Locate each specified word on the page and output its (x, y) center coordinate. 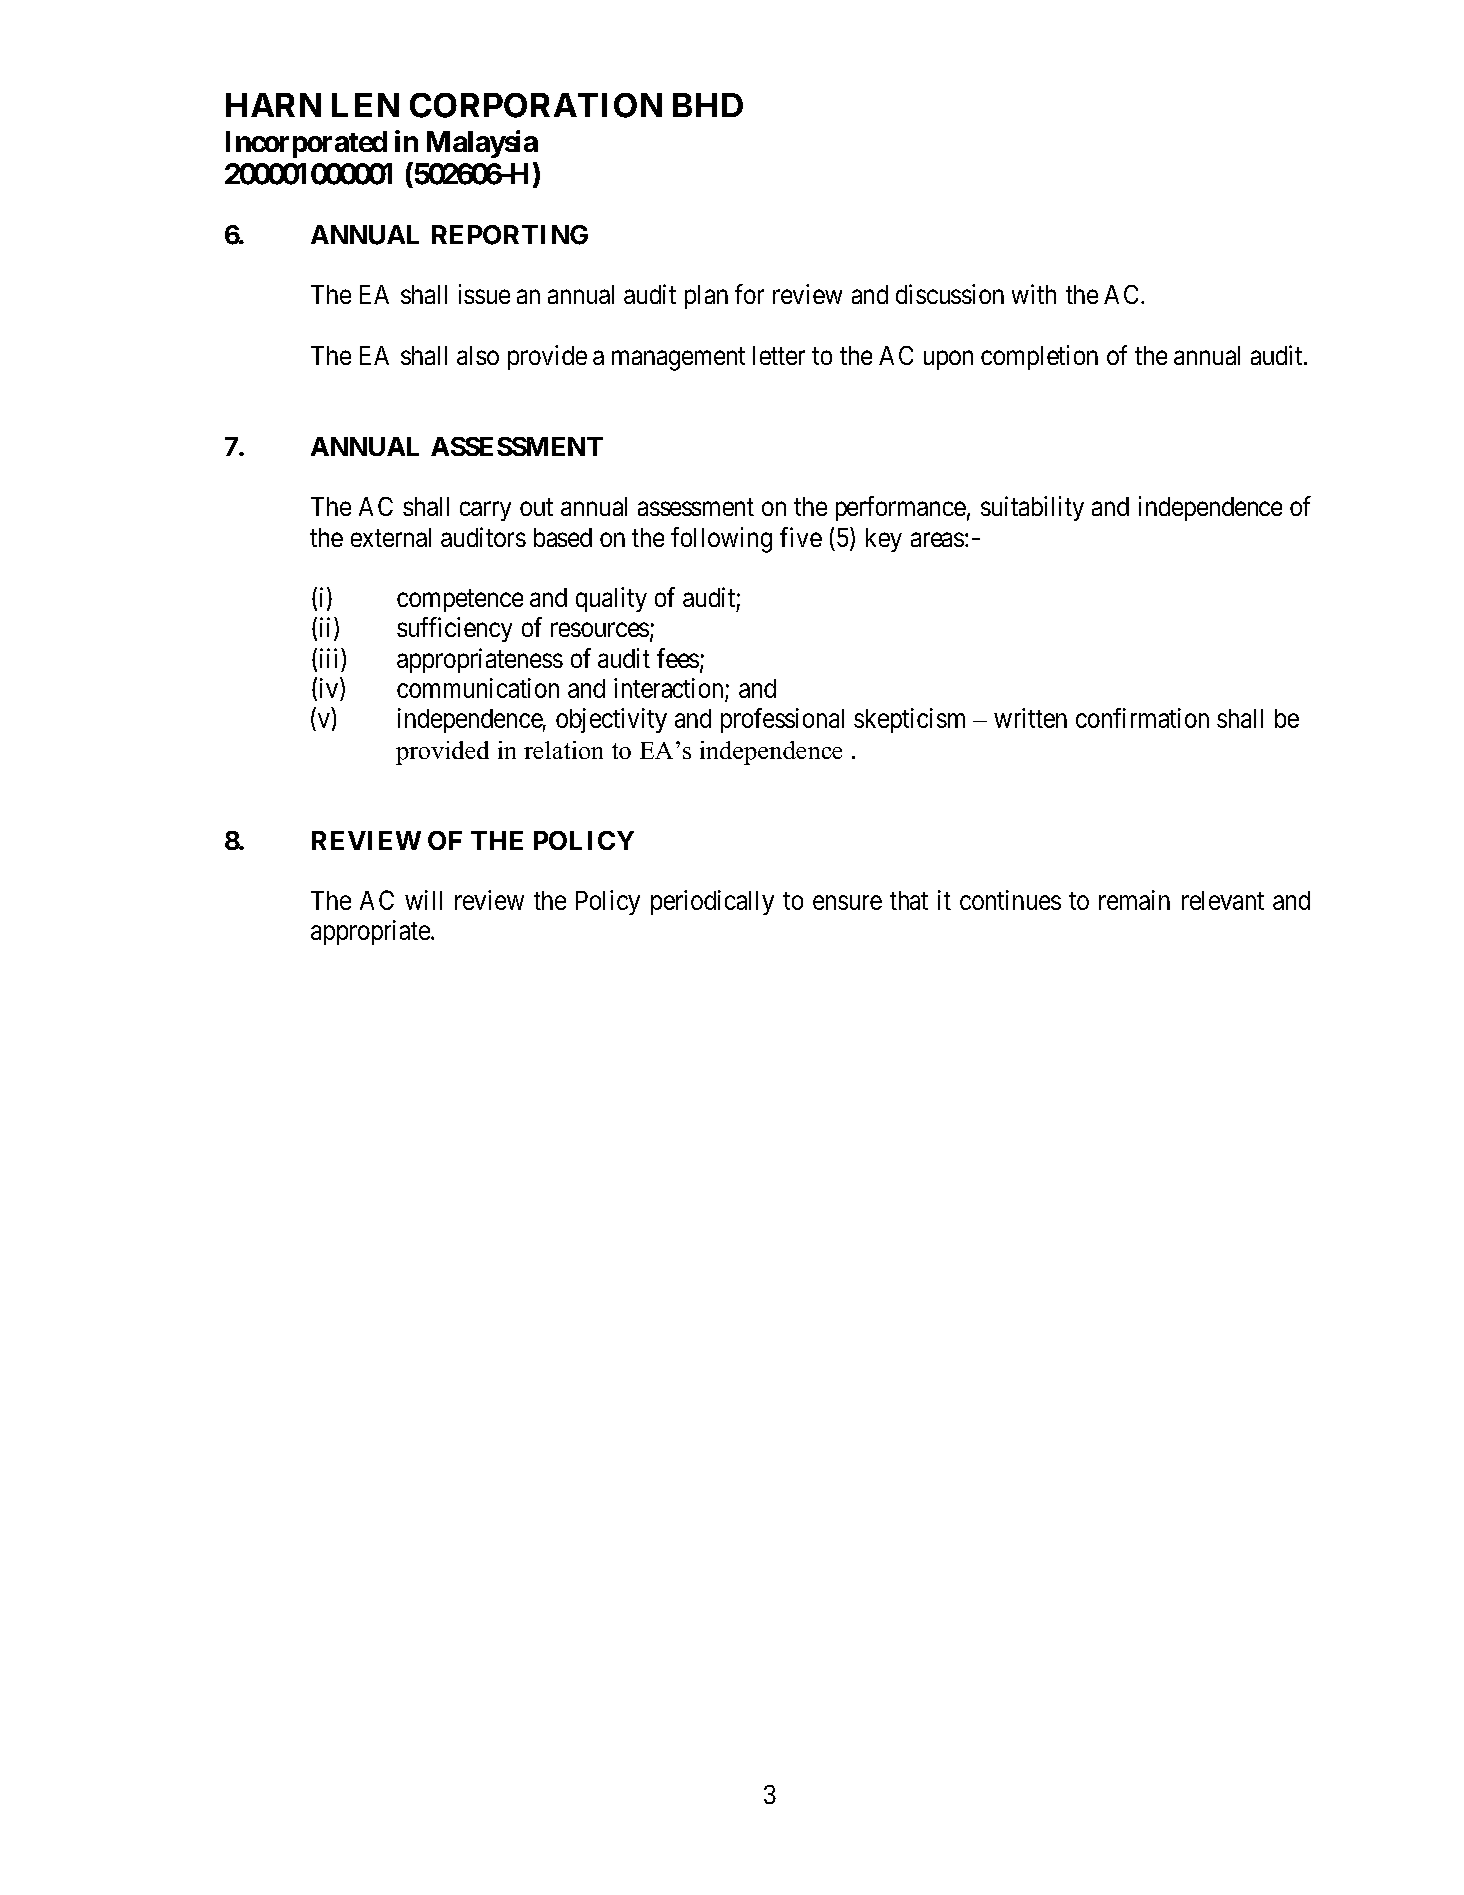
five (801, 537)
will (423, 900)
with (1034, 294)
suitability (1032, 508)
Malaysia (482, 144)
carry (485, 511)
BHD (708, 105)
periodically (712, 902)
